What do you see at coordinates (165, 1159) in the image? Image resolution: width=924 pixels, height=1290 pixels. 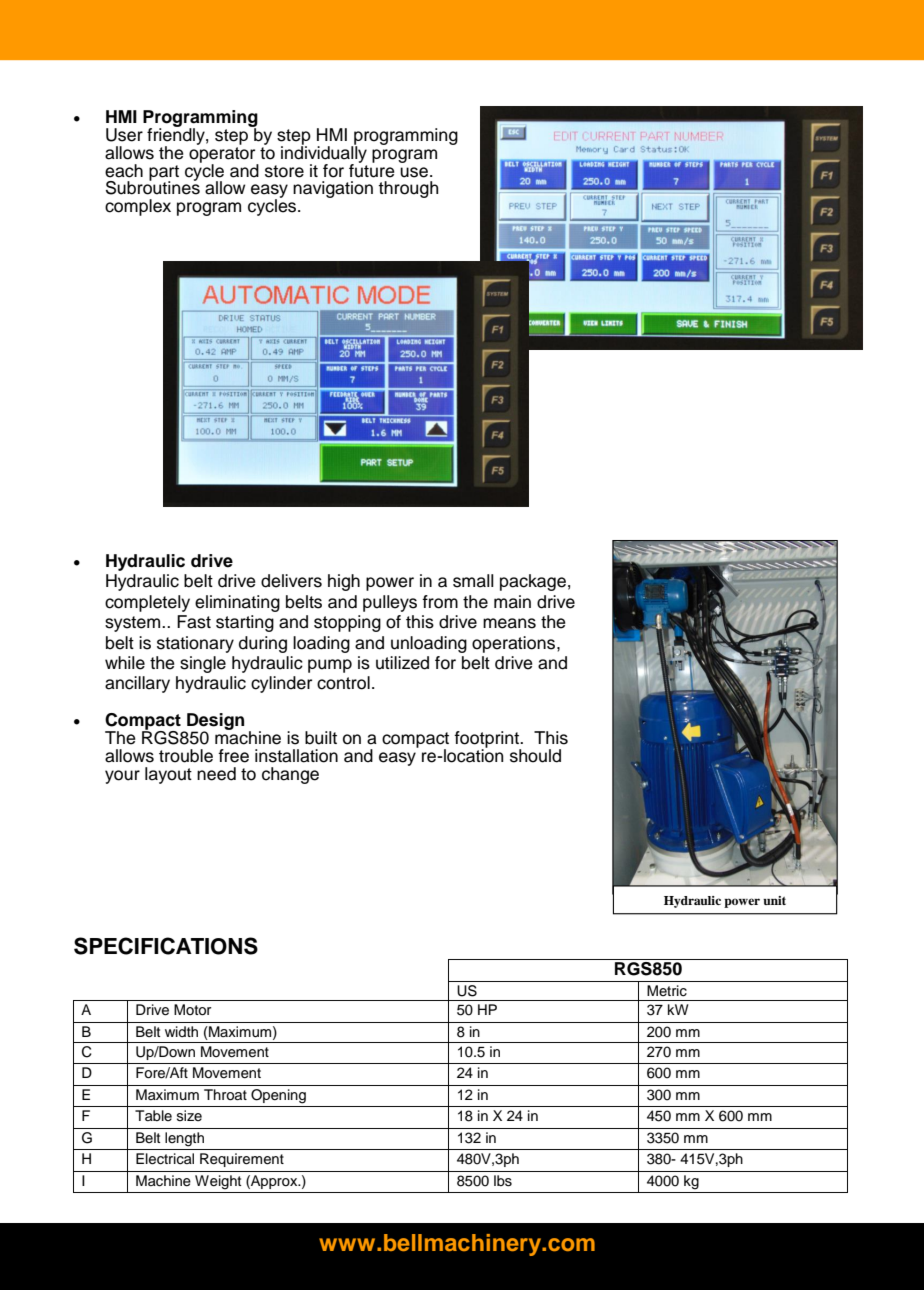 I see `Electrical` at bounding box center [165, 1159].
